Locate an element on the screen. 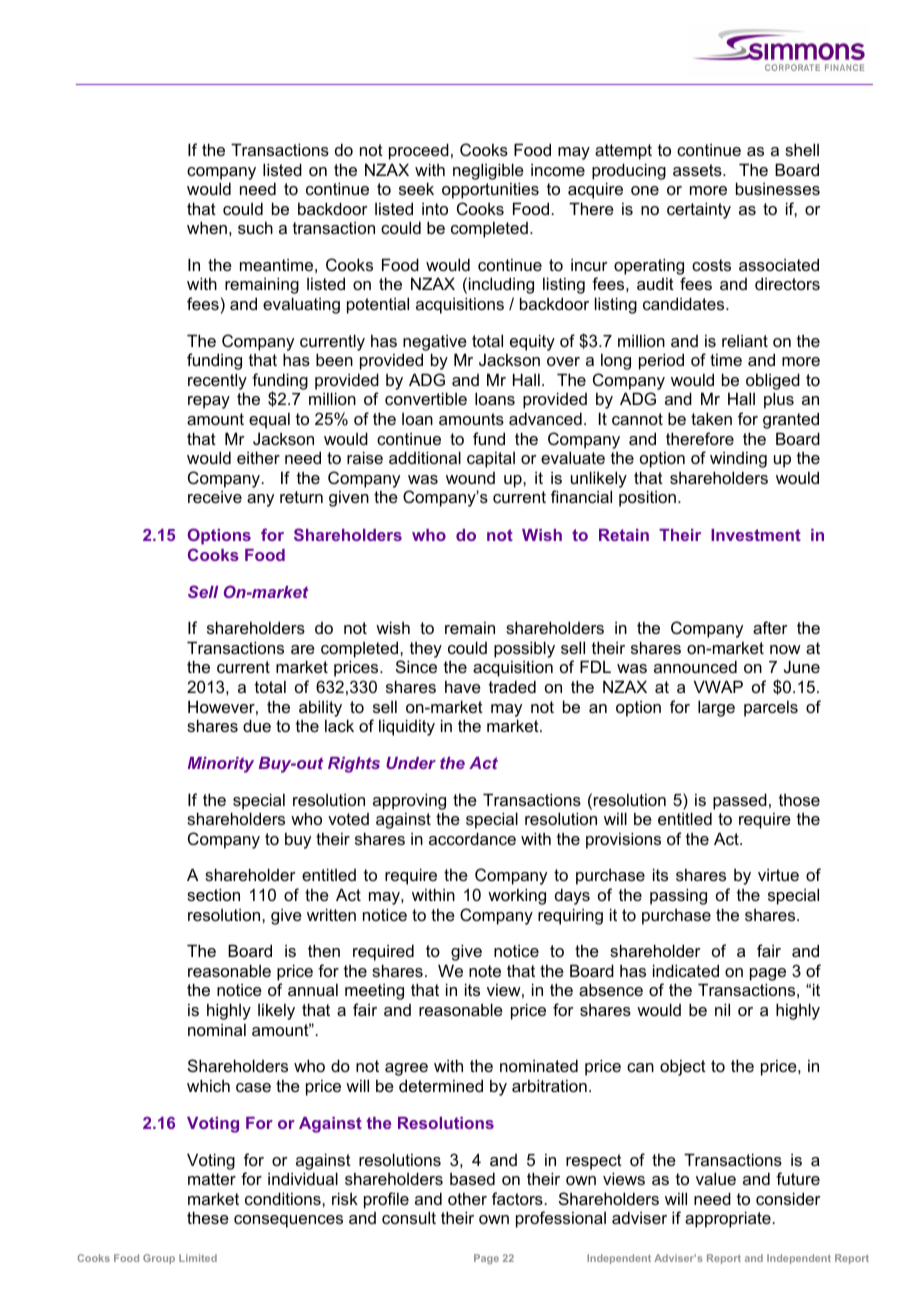 Image resolution: width=924 pixels, height=1308 pixels. assets is located at coordinates (698, 170).
